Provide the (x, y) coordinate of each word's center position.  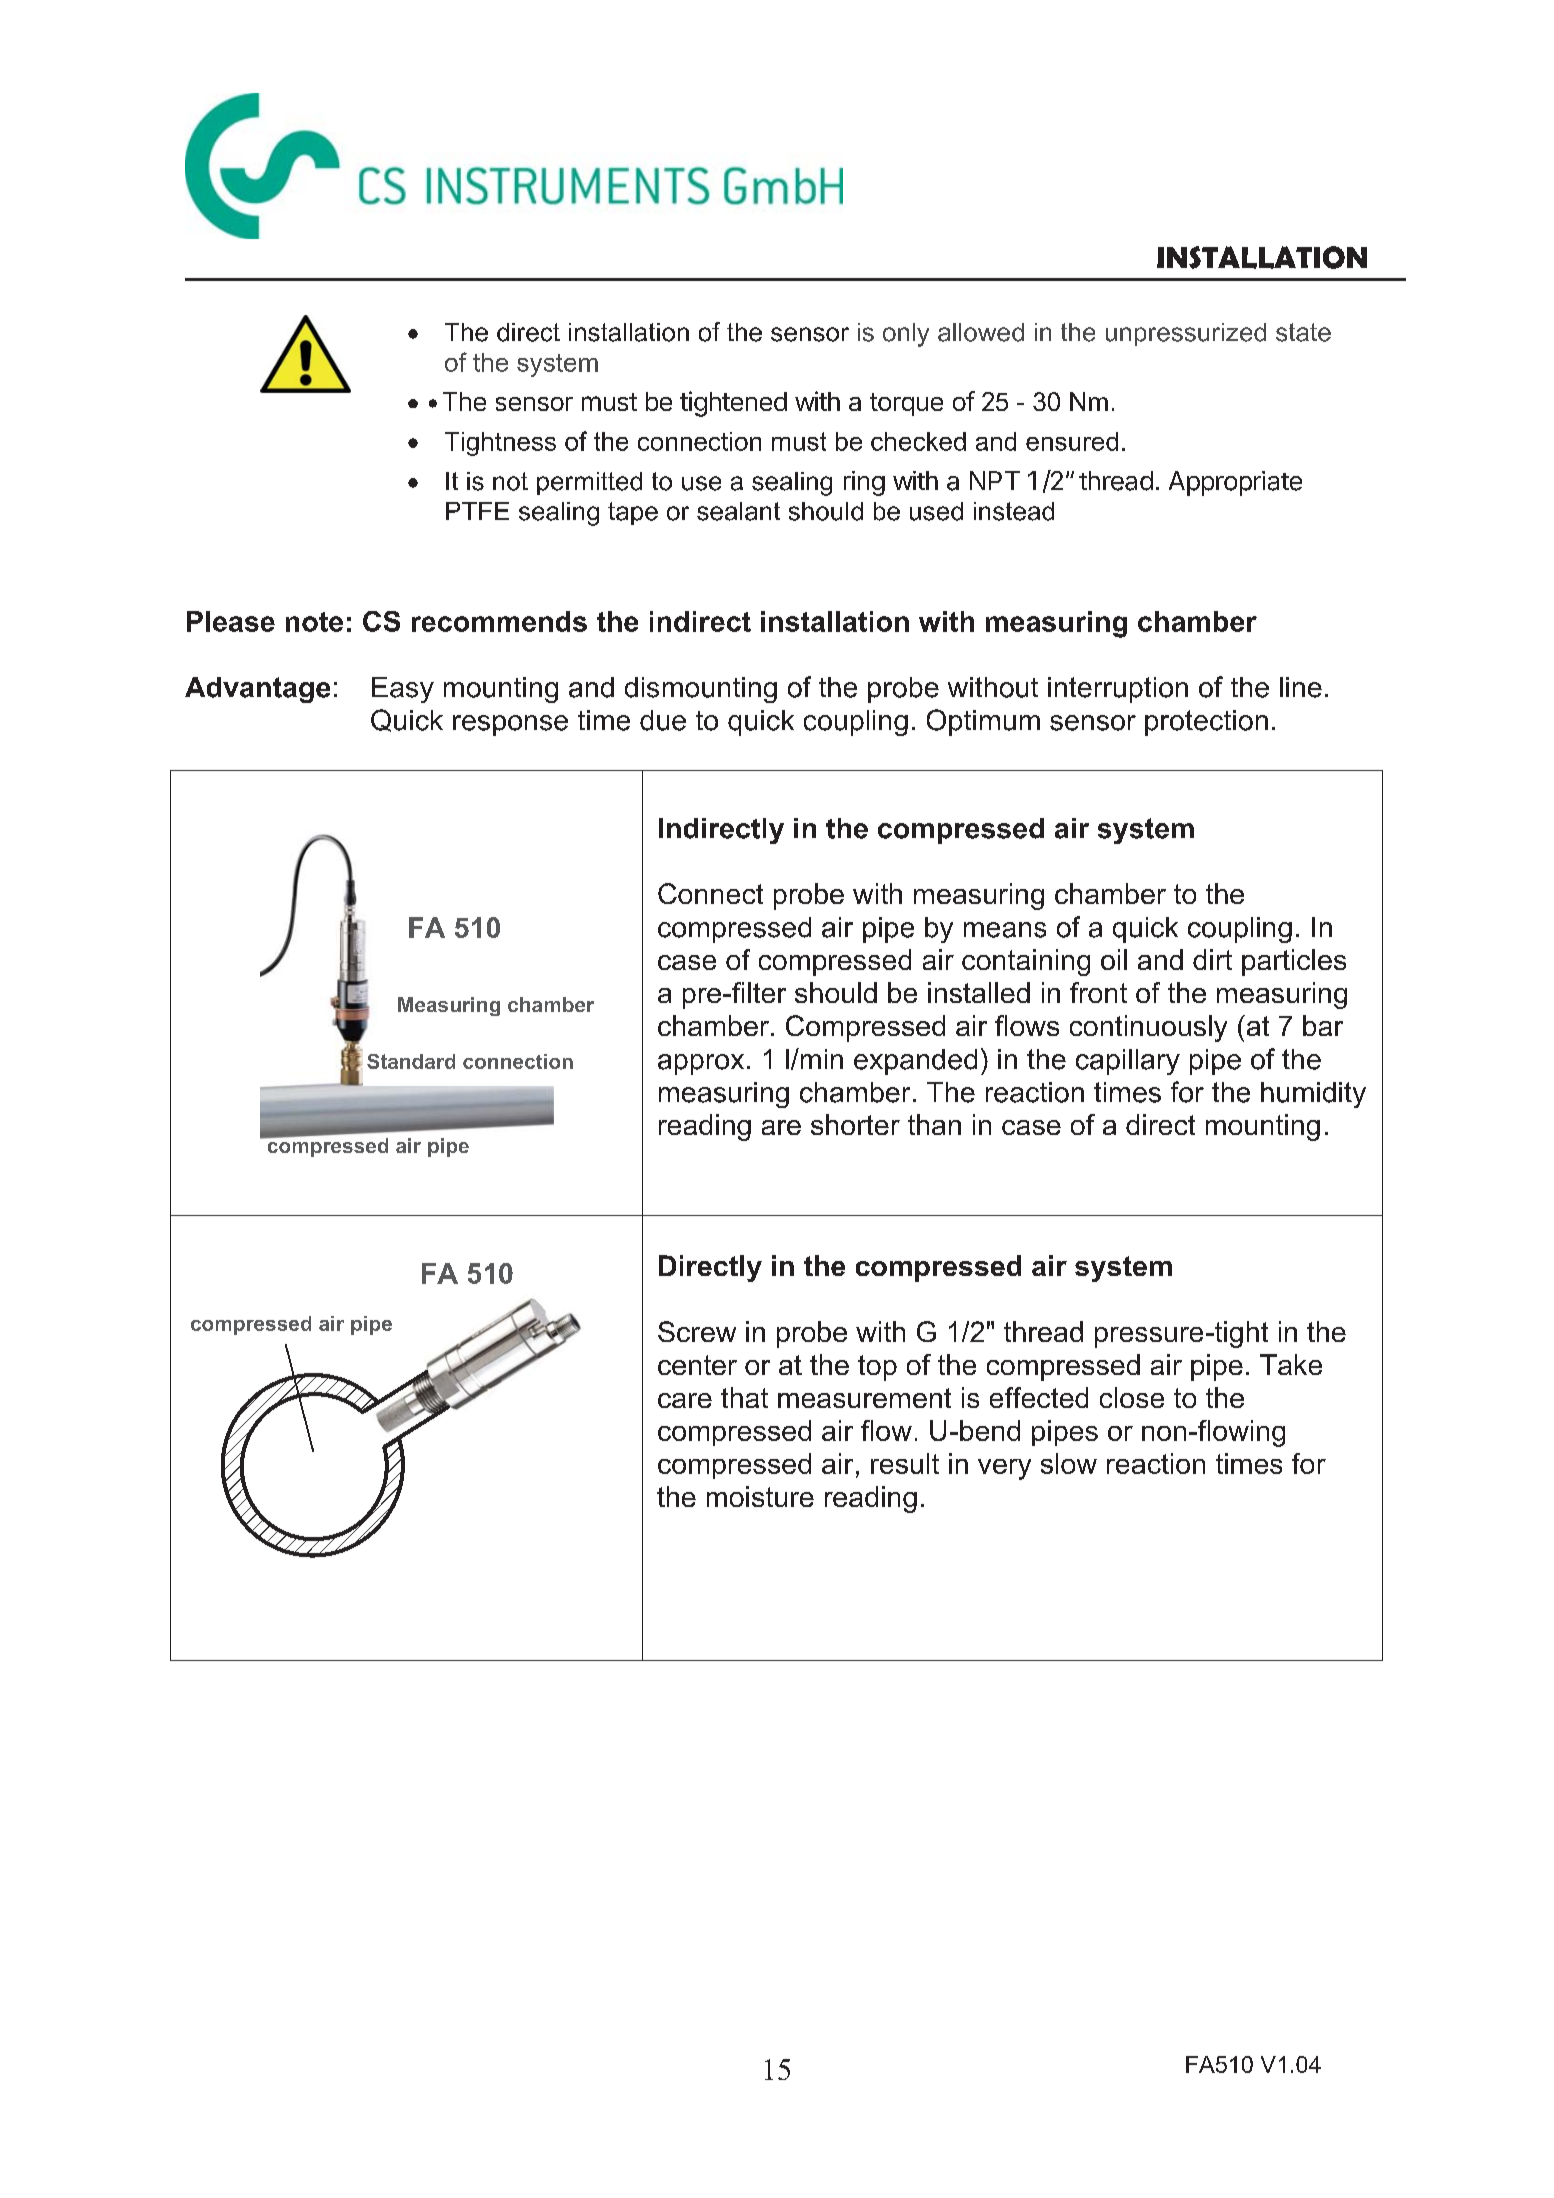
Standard (411, 1061)
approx (701, 1064)
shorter (855, 1124)
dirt (1212, 959)
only (906, 335)
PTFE (477, 511)
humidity (1313, 1095)
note (314, 622)
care (685, 1400)
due (663, 720)
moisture (760, 1496)
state (1303, 332)
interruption (1118, 690)
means (1005, 930)
